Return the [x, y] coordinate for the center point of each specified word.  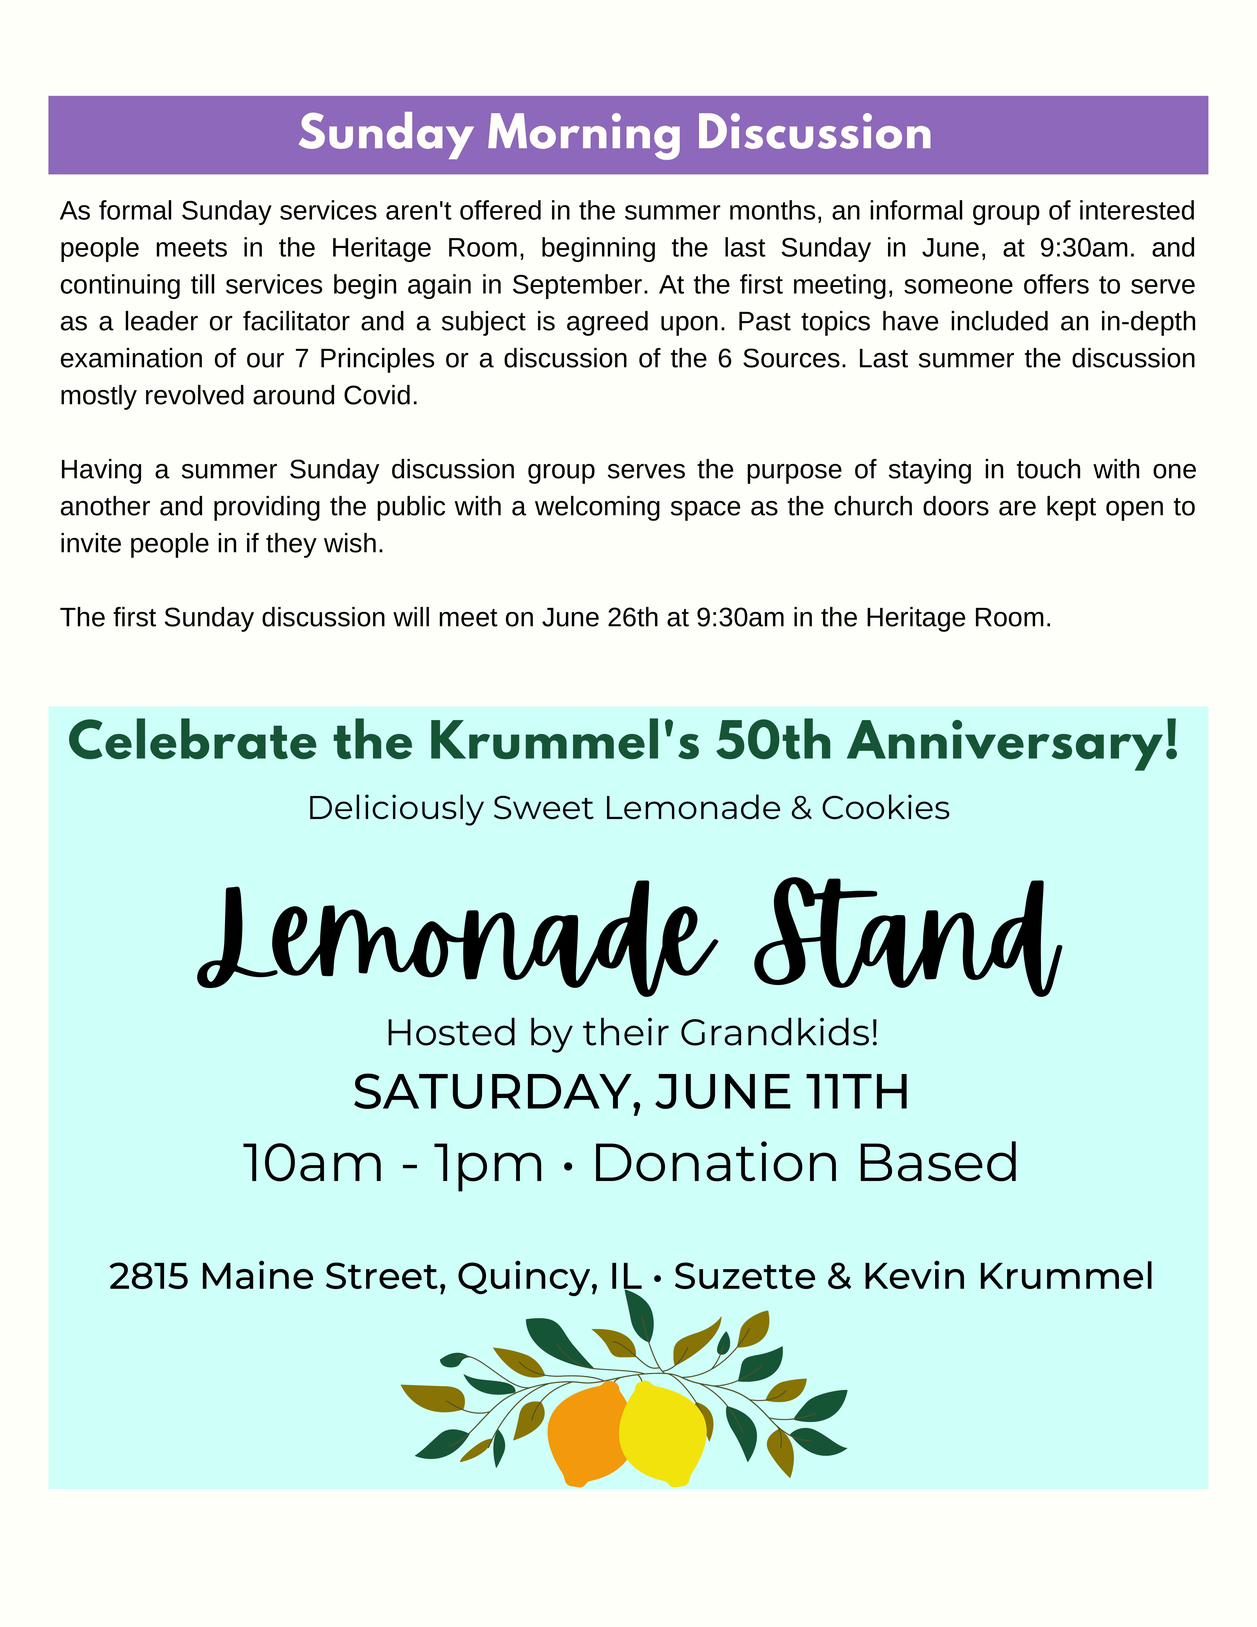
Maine [258, 1274]
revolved [195, 395]
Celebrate [193, 738]
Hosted [451, 1031]
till [202, 284]
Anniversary [1005, 745]
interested [1137, 210]
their [626, 1031]
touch [1048, 469]
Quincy [525, 1278]
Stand [908, 937]
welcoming [597, 508]
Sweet [544, 807]
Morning [584, 136]
